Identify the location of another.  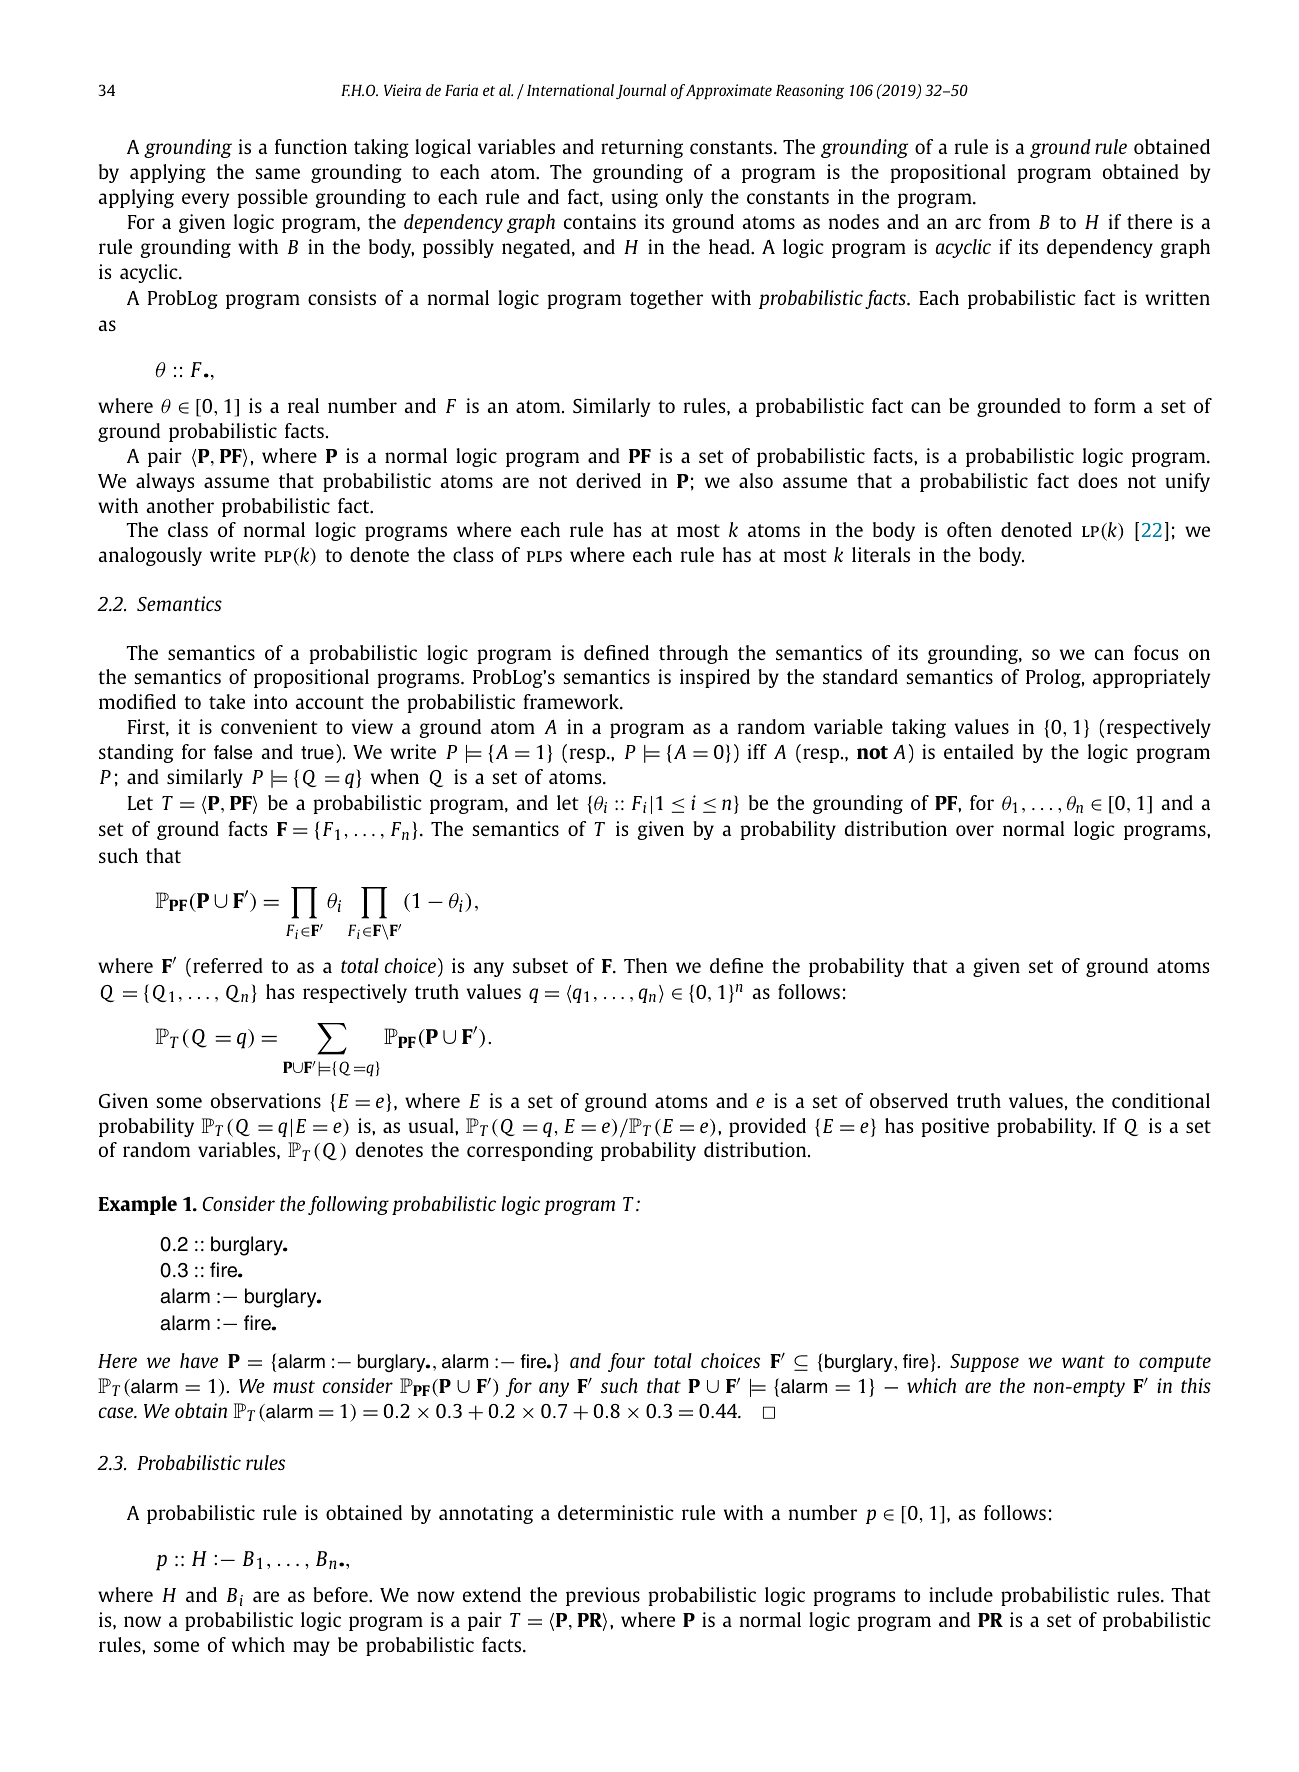
(180, 505).
